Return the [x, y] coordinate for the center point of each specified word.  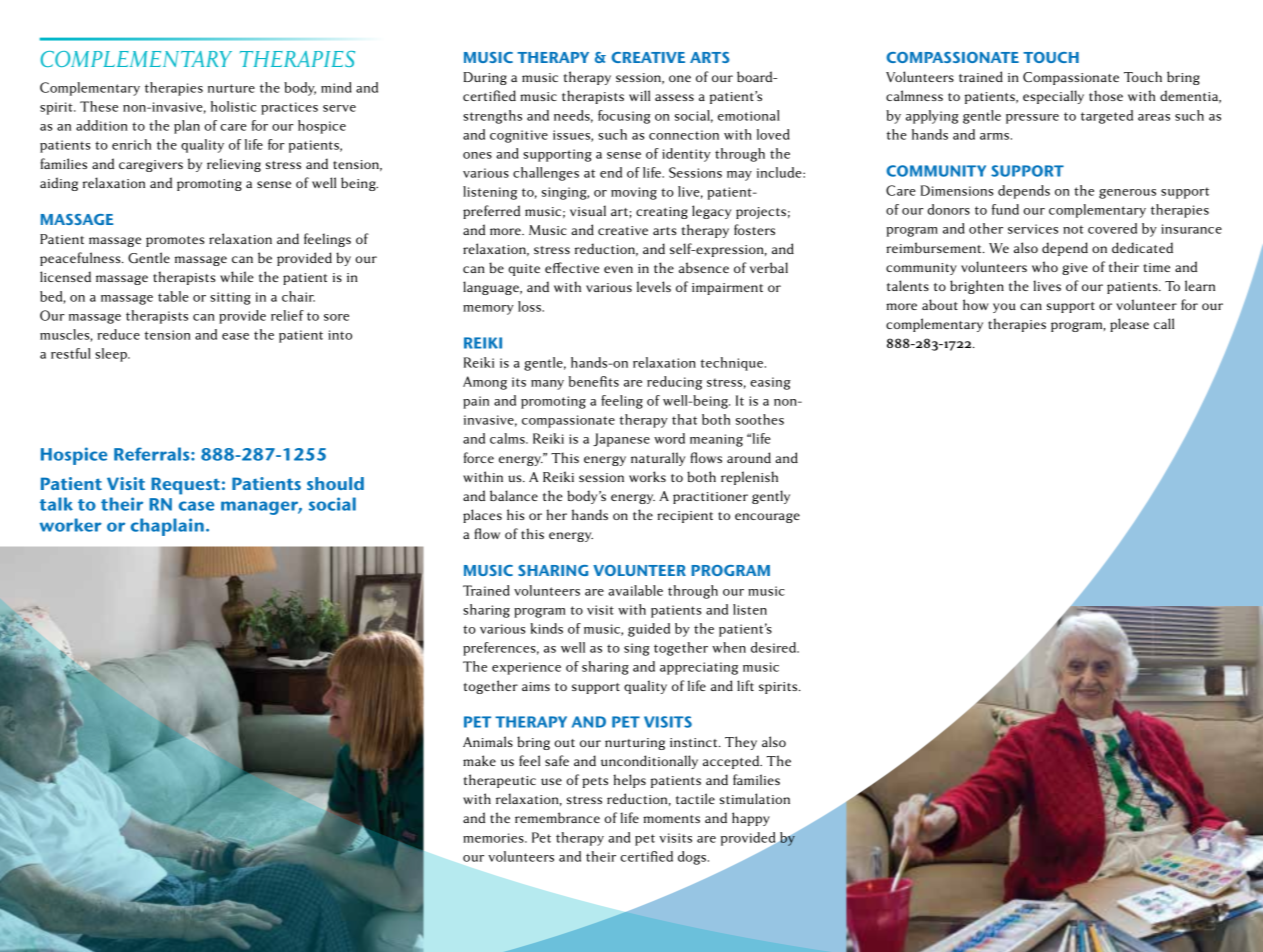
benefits [594, 381]
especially [1053, 97]
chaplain [167, 527]
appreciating [699, 668]
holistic [233, 106]
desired [775, 647]
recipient [685, 517]
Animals [488, 741]
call [1164, 323]
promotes [175, 241]
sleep [112, 355]
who [1045, 266]
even [618, 269]
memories [494, 838]
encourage [767, 518]
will [639, 95]
